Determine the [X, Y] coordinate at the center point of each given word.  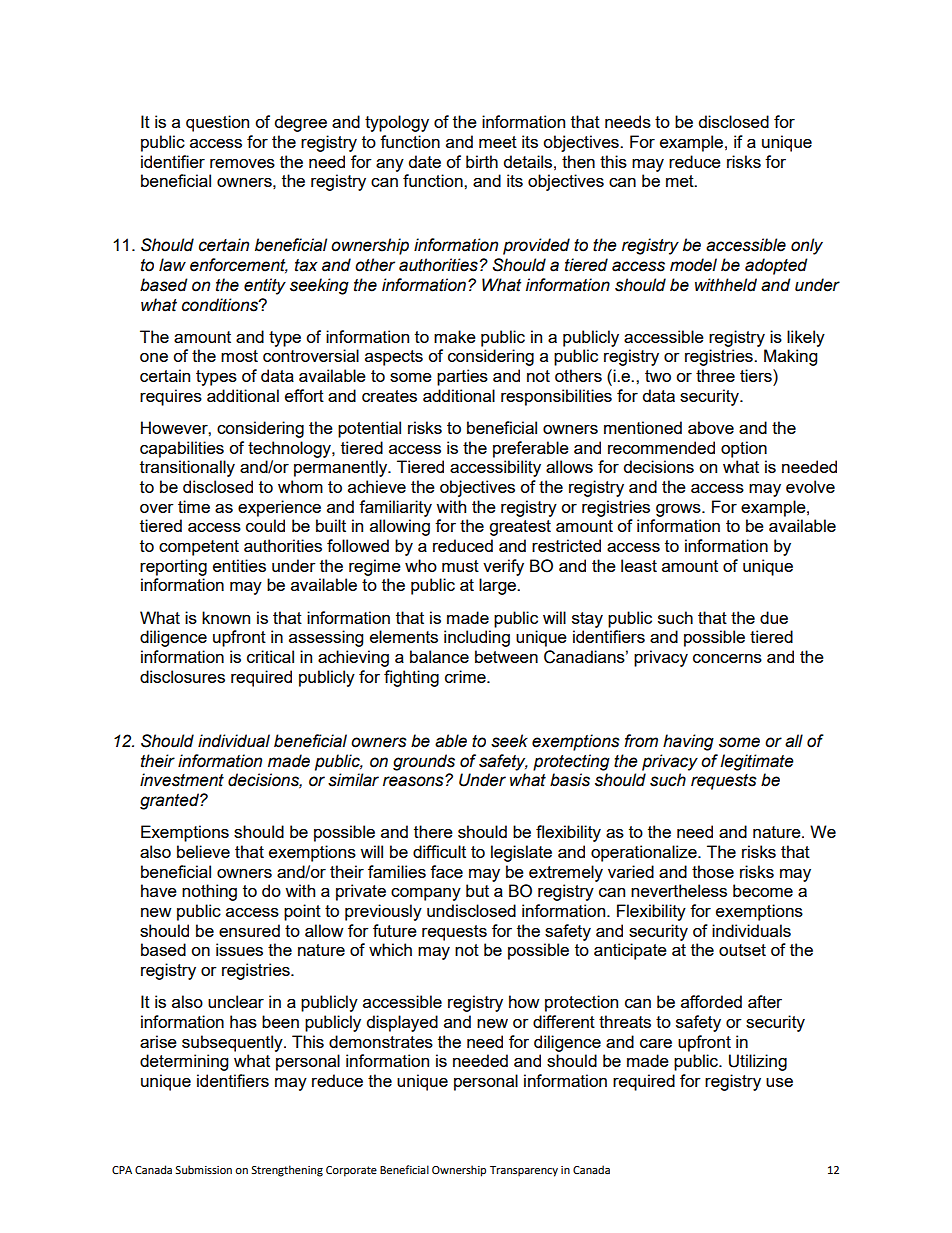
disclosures [182, 676]
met [681, 181]
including [477, 638]
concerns [727, 658]
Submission [203, 1169]
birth [482, 161]
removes [242, 163]
